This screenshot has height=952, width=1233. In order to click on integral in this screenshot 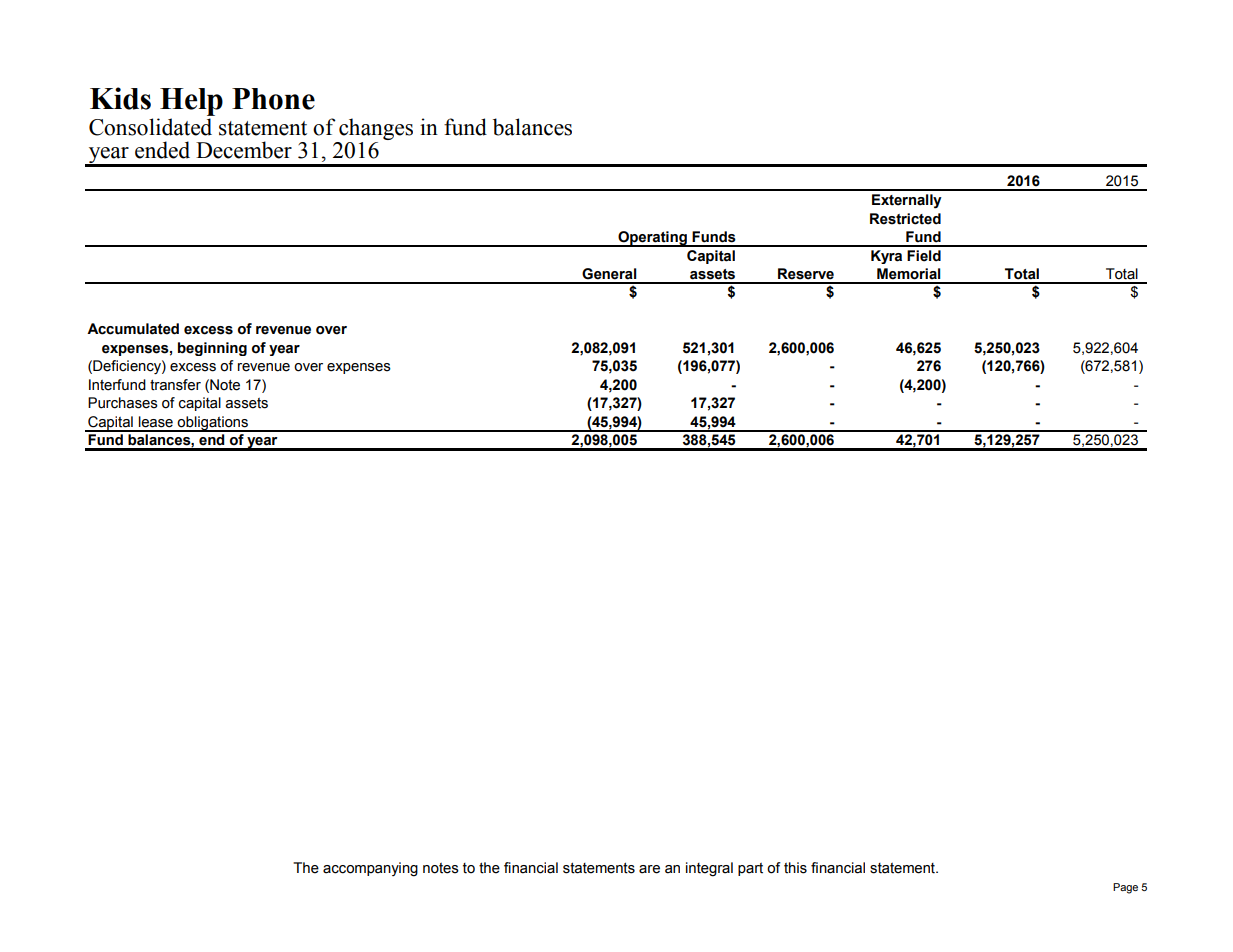, I will do `click(709, 869)`.
